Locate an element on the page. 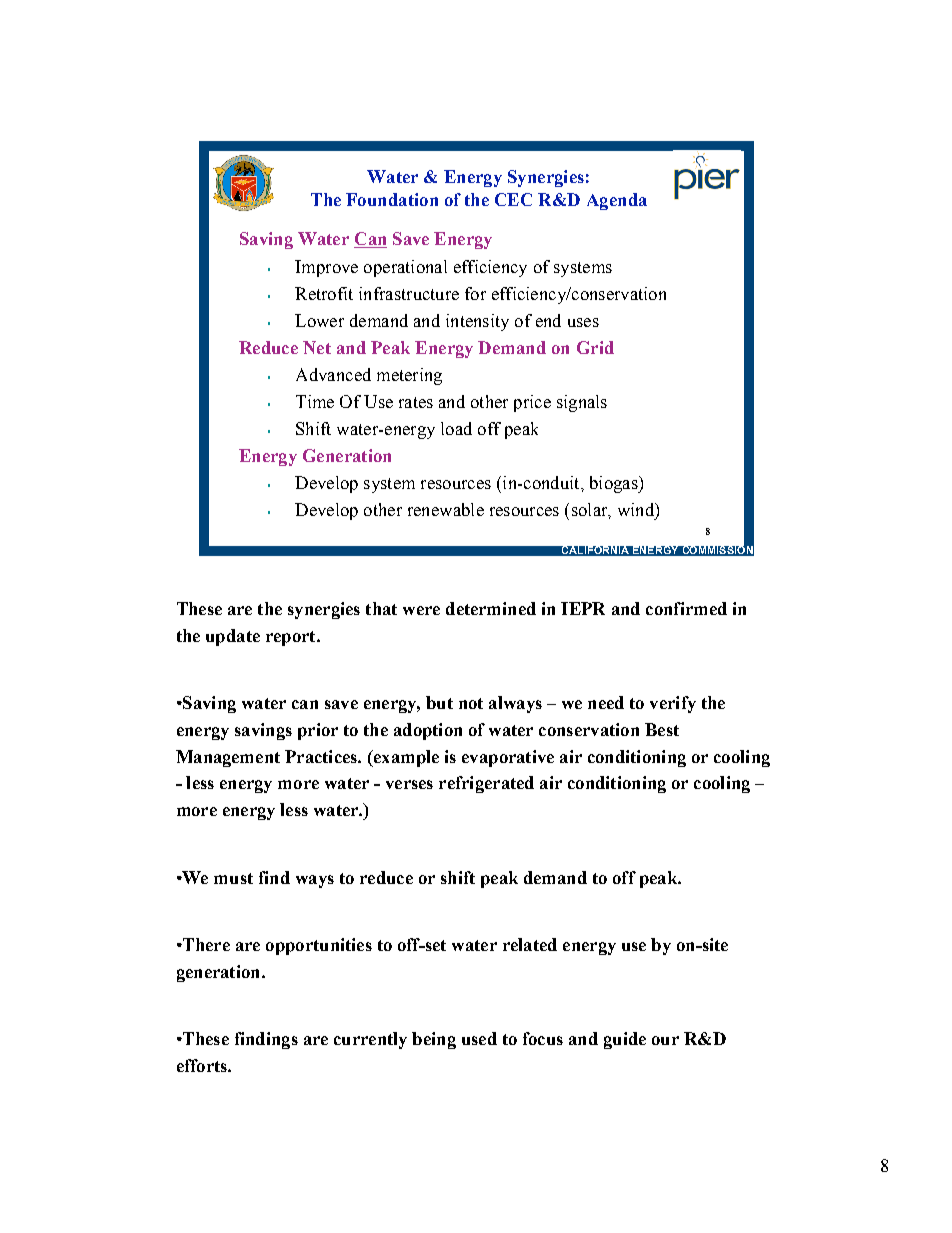 The height and width of the document is (1233, 952). being is located at coordinates (434, 1040).
